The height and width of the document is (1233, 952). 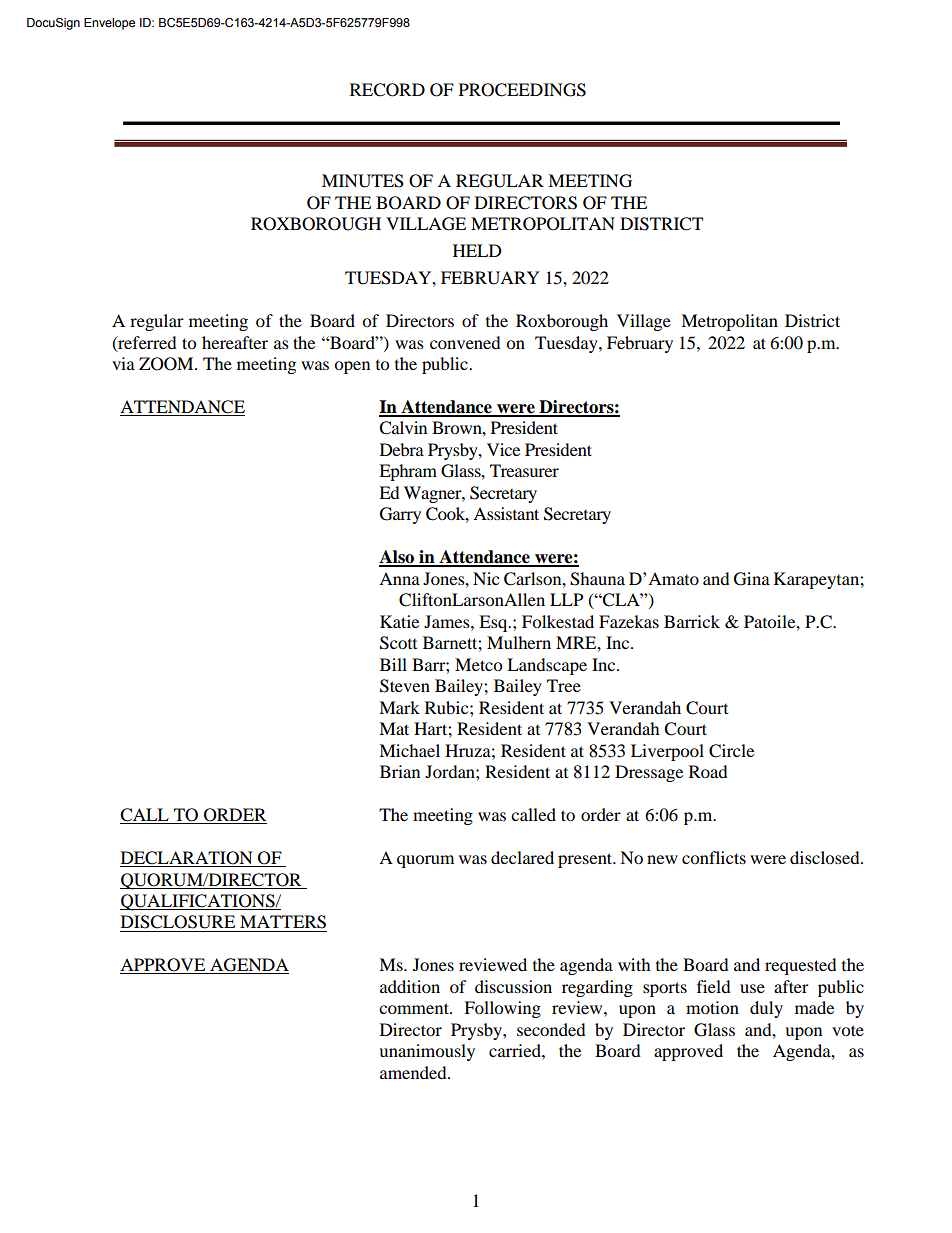 What do you see at coordinates (766, 1009) in the document?
I see `duly` at bounding box center [766, 1009].
